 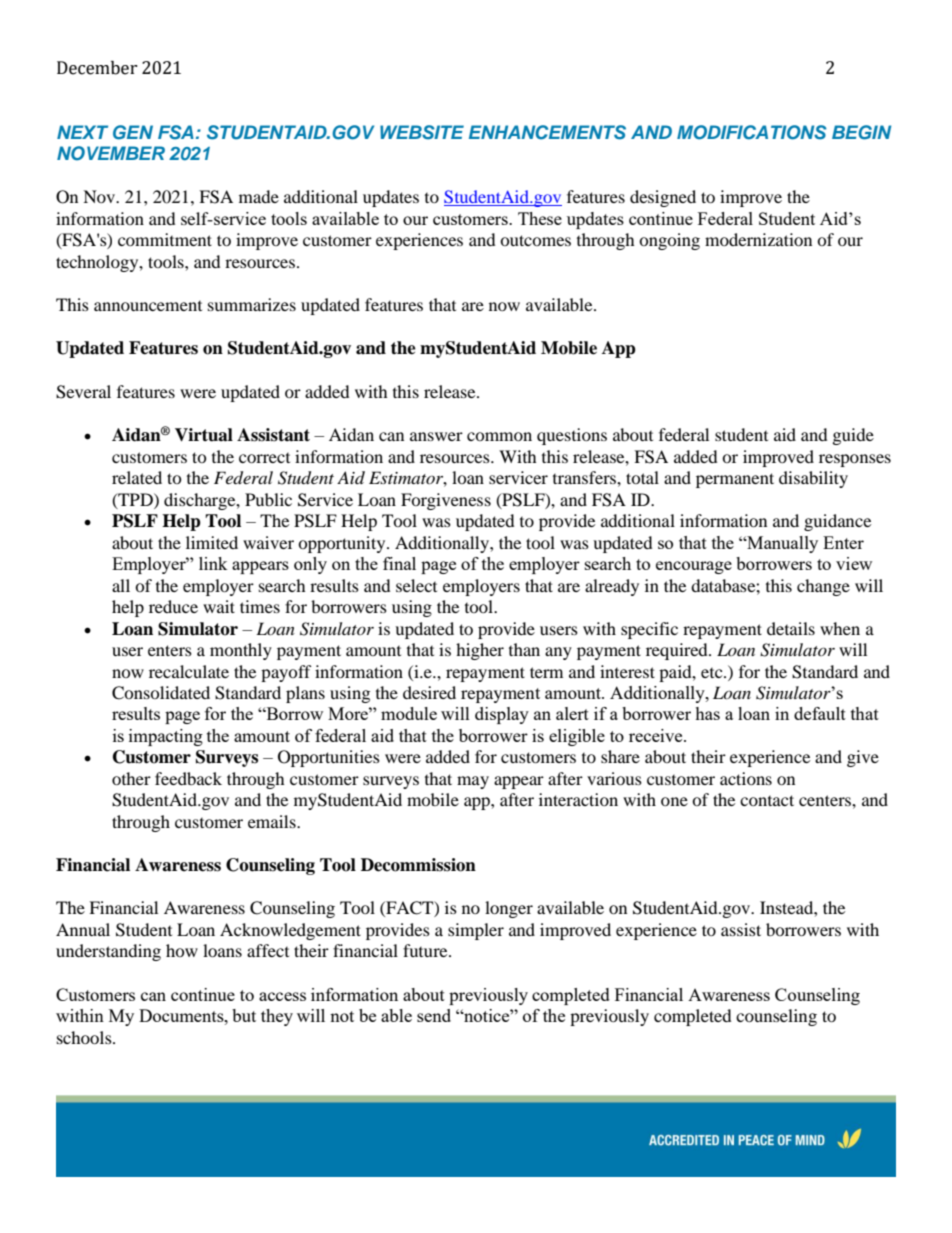 What do you see at coordinates (758, 239) in the image?
I see `modernization` at bounding box center [758, 239].
